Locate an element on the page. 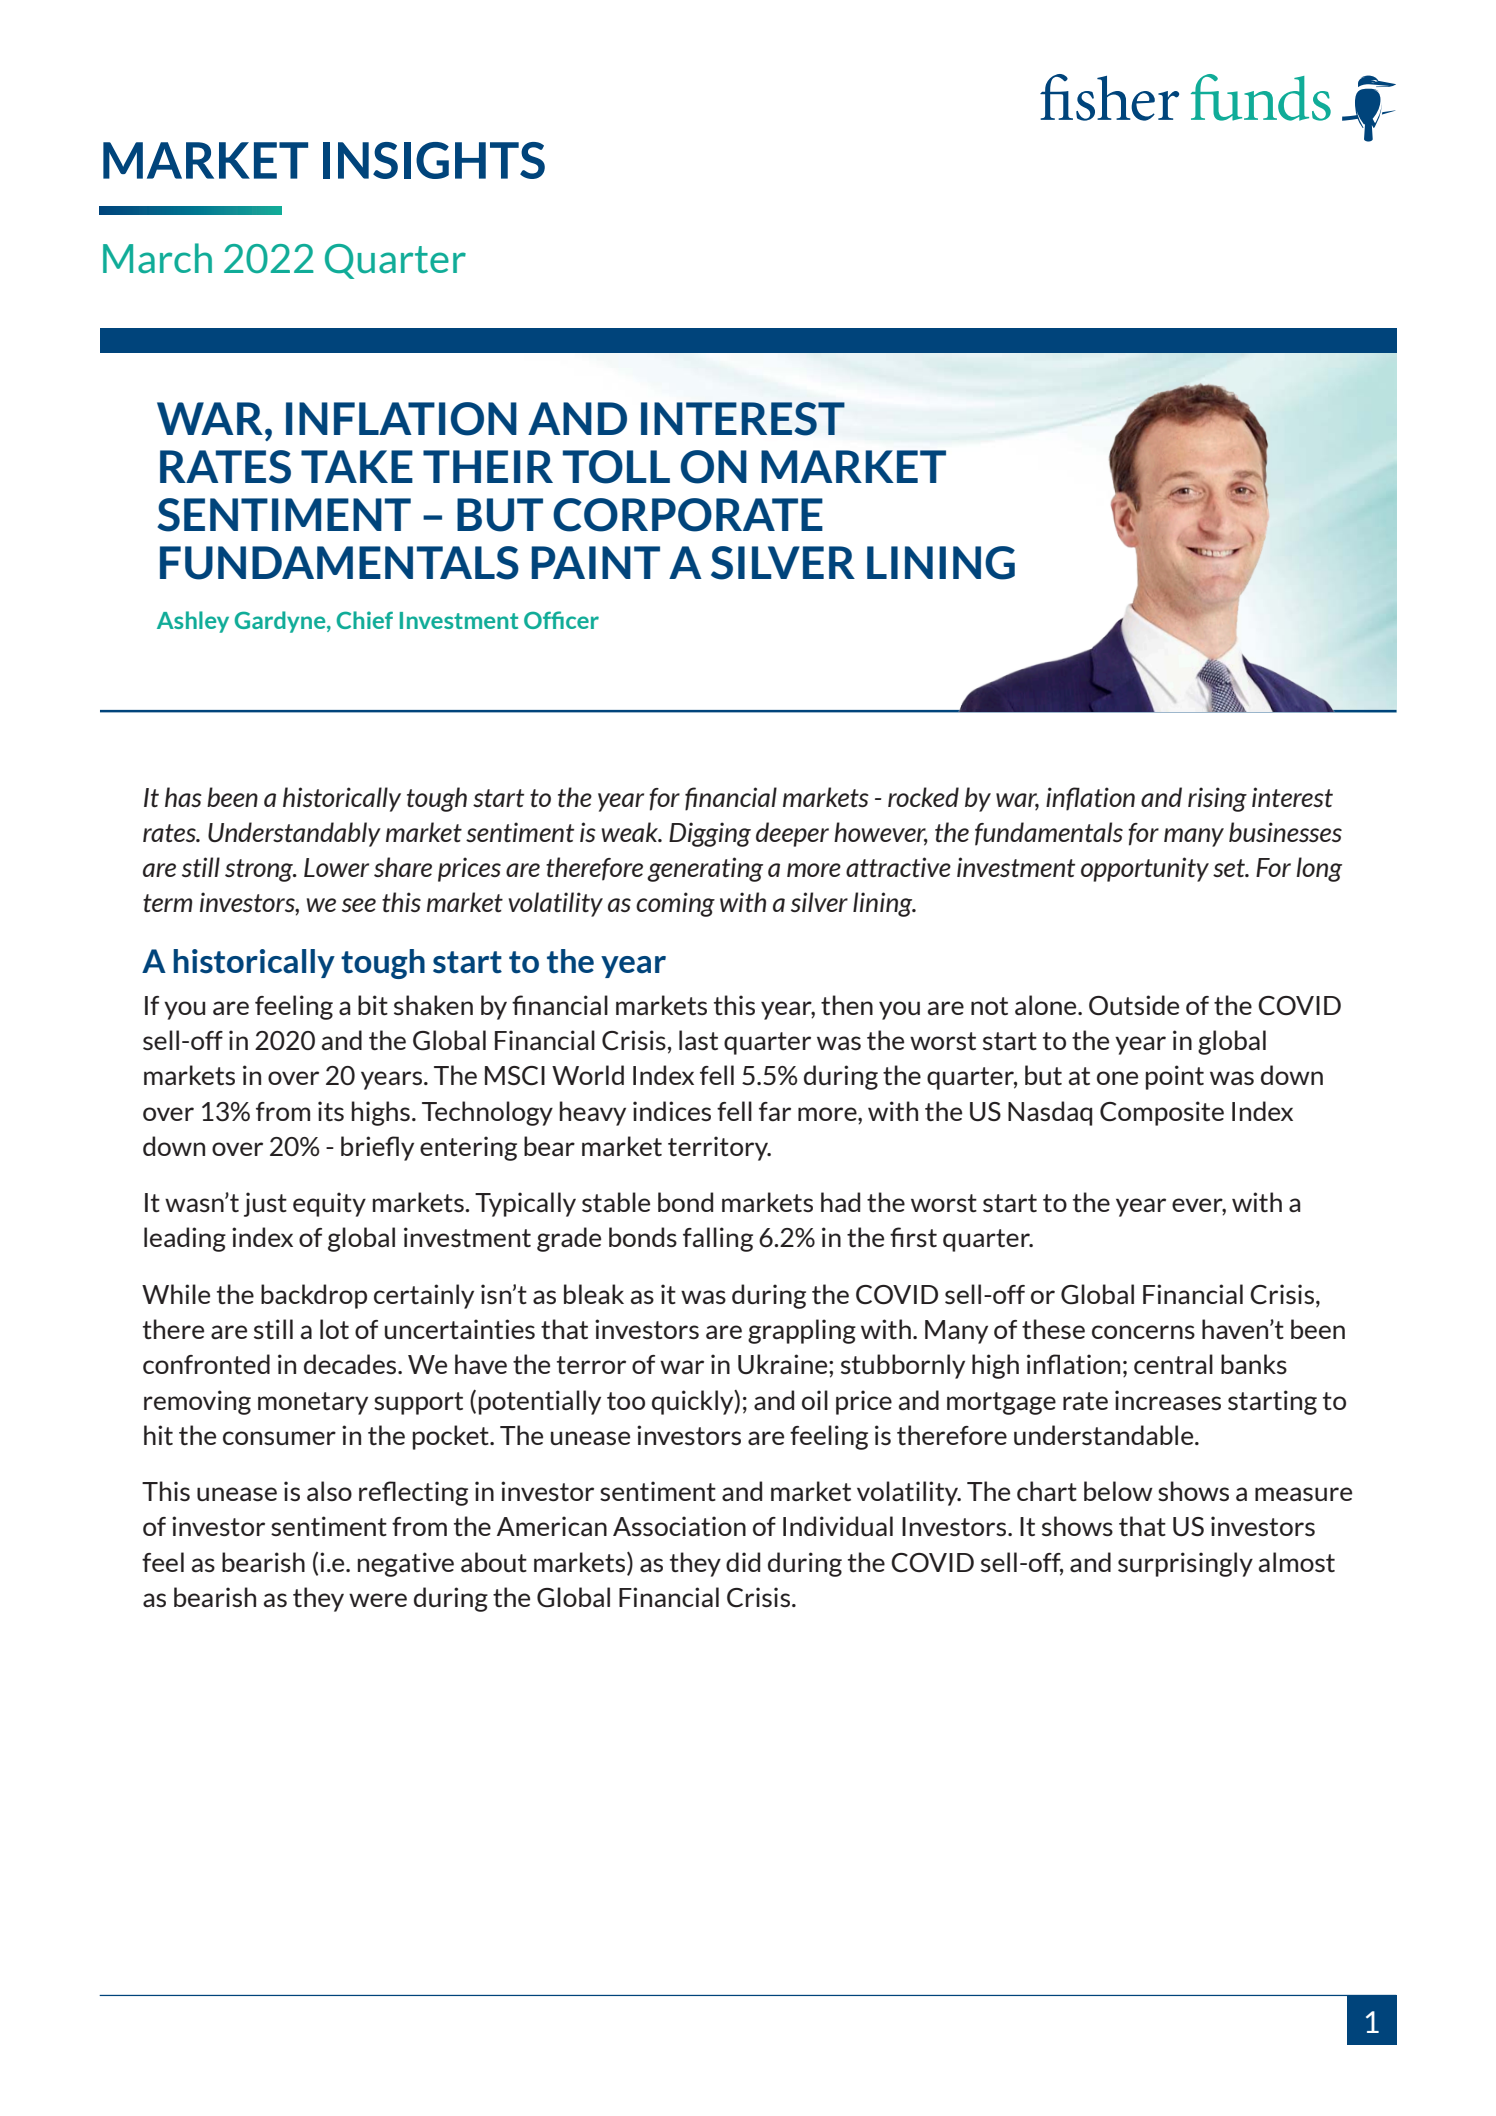 Image resolution: width=1496 pixels, height=2116 pixels. Officer is located at coordinates (561, 620).
